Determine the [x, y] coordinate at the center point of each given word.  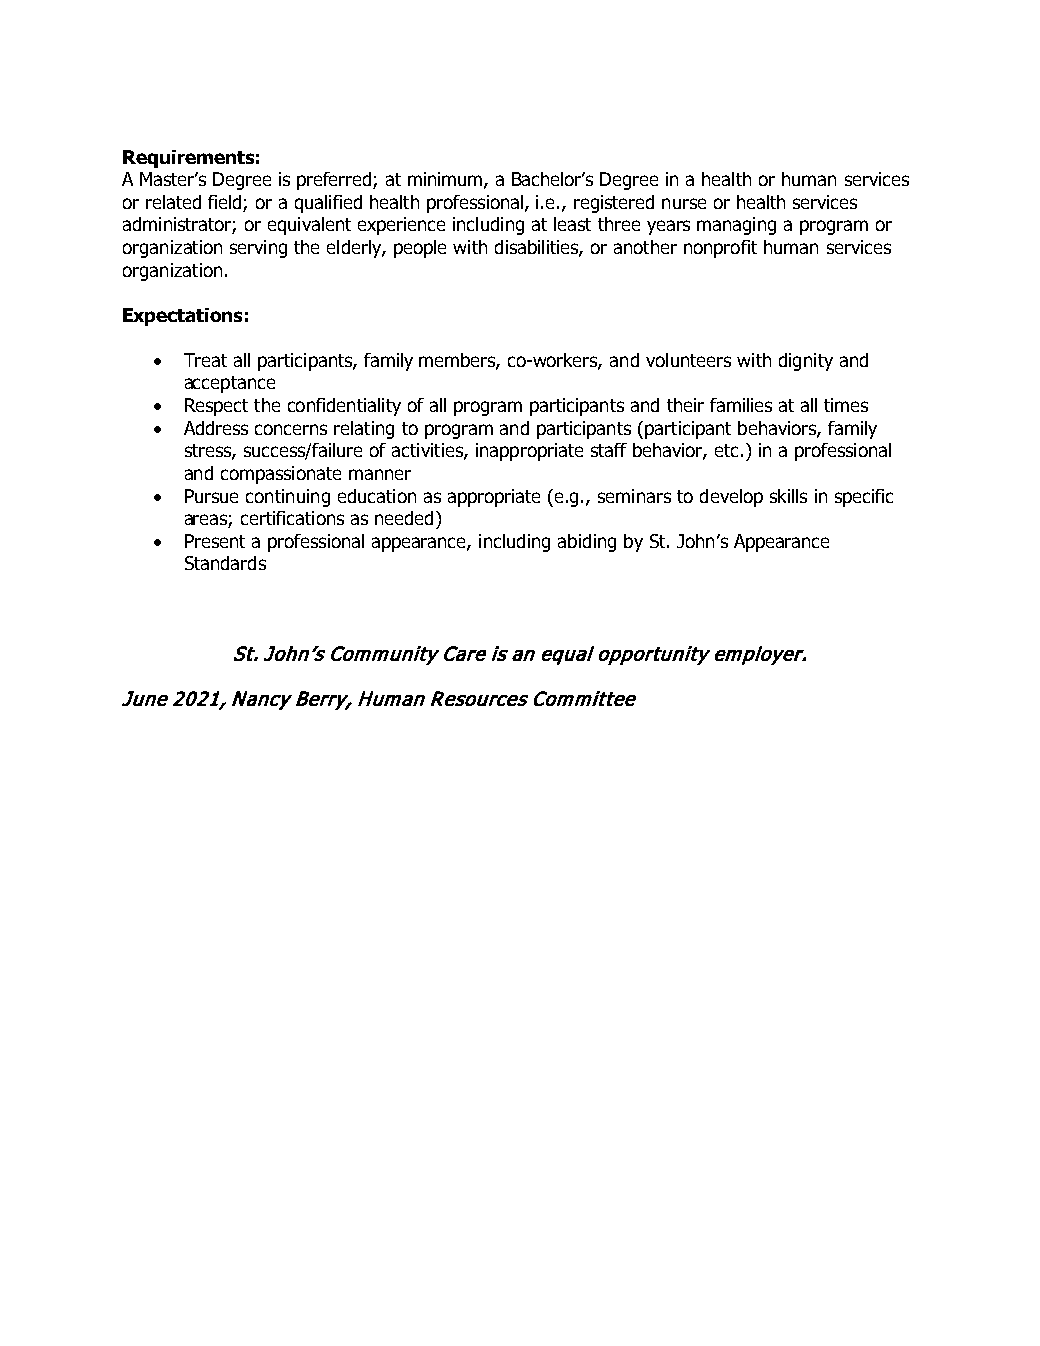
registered [614, 204]
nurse [684, 203]
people [420, 249]
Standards [225, 563]
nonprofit [720, 249]
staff [609, 450]
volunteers [688, 360]
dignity [806, 362]
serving [258, 249]
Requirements [188, 159]
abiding [587, 543]
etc [726, 450]
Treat [205, 360]
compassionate [281, 475]
